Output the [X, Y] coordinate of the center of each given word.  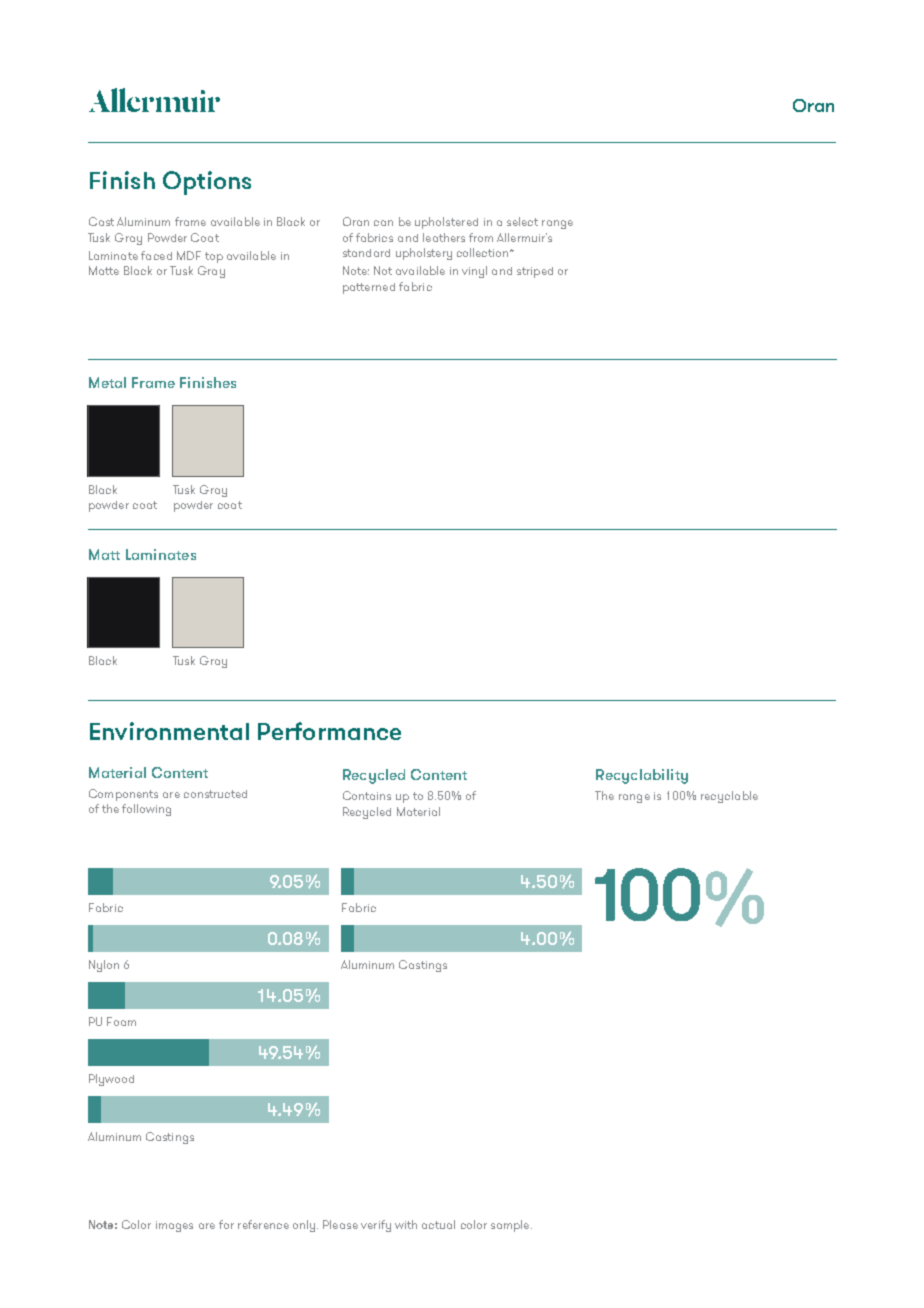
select [522, 221]
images [174, 1226]
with [406, 1224]
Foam [121, 1021]
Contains [367, 795]
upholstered [446, 223]
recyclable [729, 797]
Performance [329, 731]
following [146, 810]
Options [207, 183]
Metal [107, 382]
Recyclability [642, 776]
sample [511, 1226]
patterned [369, 288]
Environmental [169, 731]
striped [535, 272]
